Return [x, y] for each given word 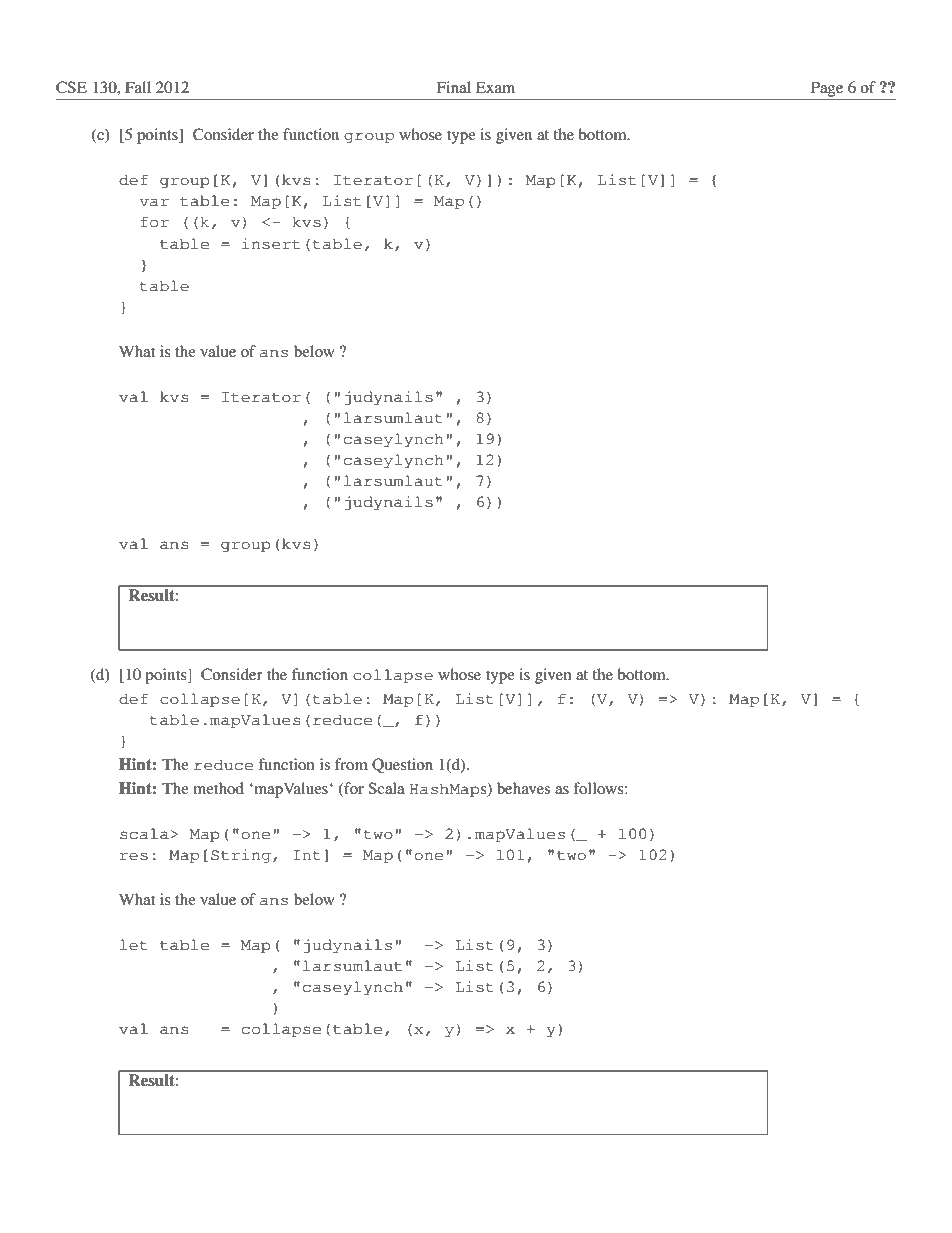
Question [402, 765]
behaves [523, 788]
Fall [138, 87]
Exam [495, 87]
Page [827, 89]
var [154, 202]
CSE [71, 87]
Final [453, 87]
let [134, 945]
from [351, 764]
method [218, 788]
